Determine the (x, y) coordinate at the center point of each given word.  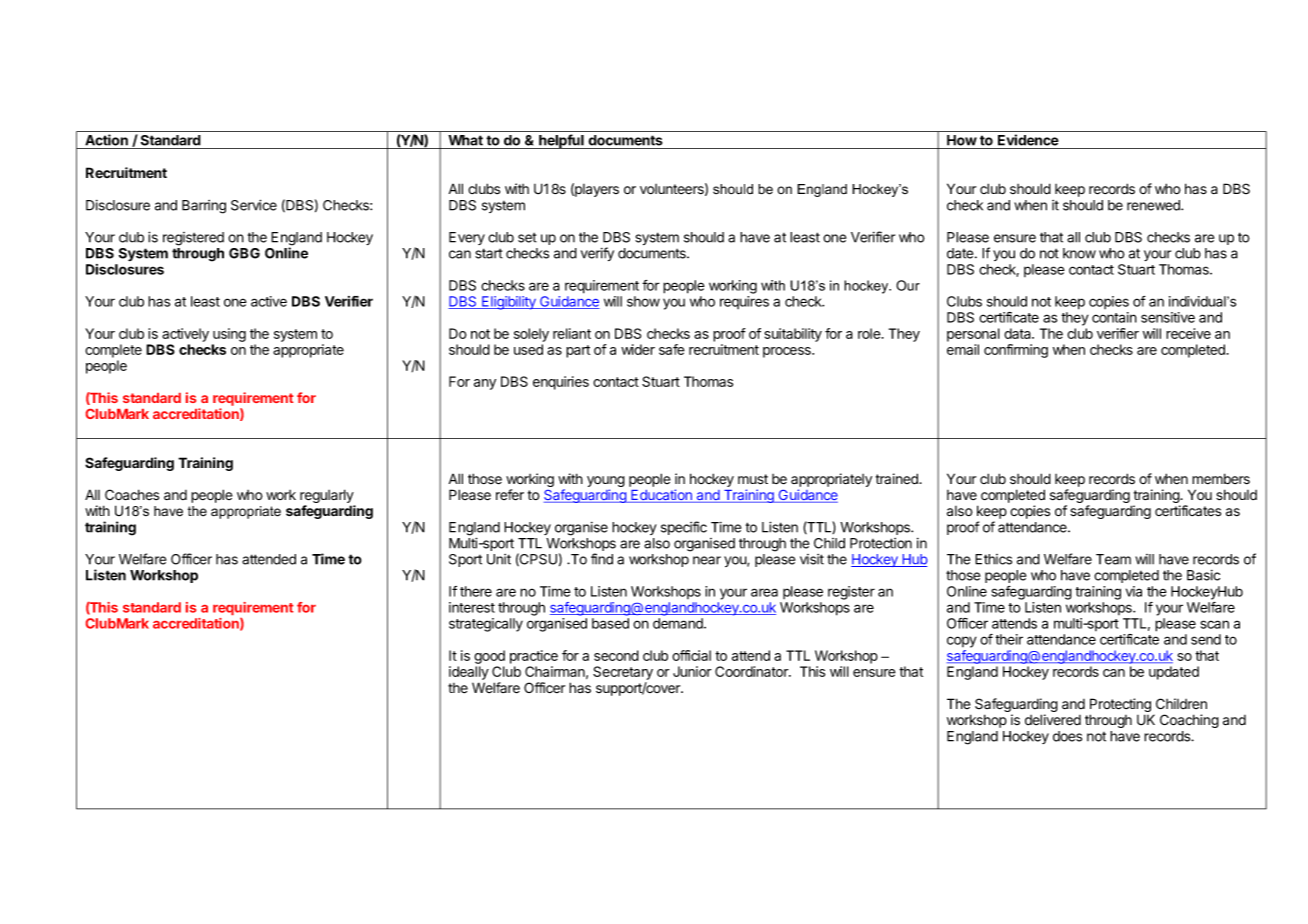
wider (638, 349)
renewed (1154, 205)
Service (254, 205)
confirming (1016, 351)
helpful (561, 141)
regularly (327, 497)
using (229, 335)
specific (684, 528)
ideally (469, 673)
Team (1113, 559)
